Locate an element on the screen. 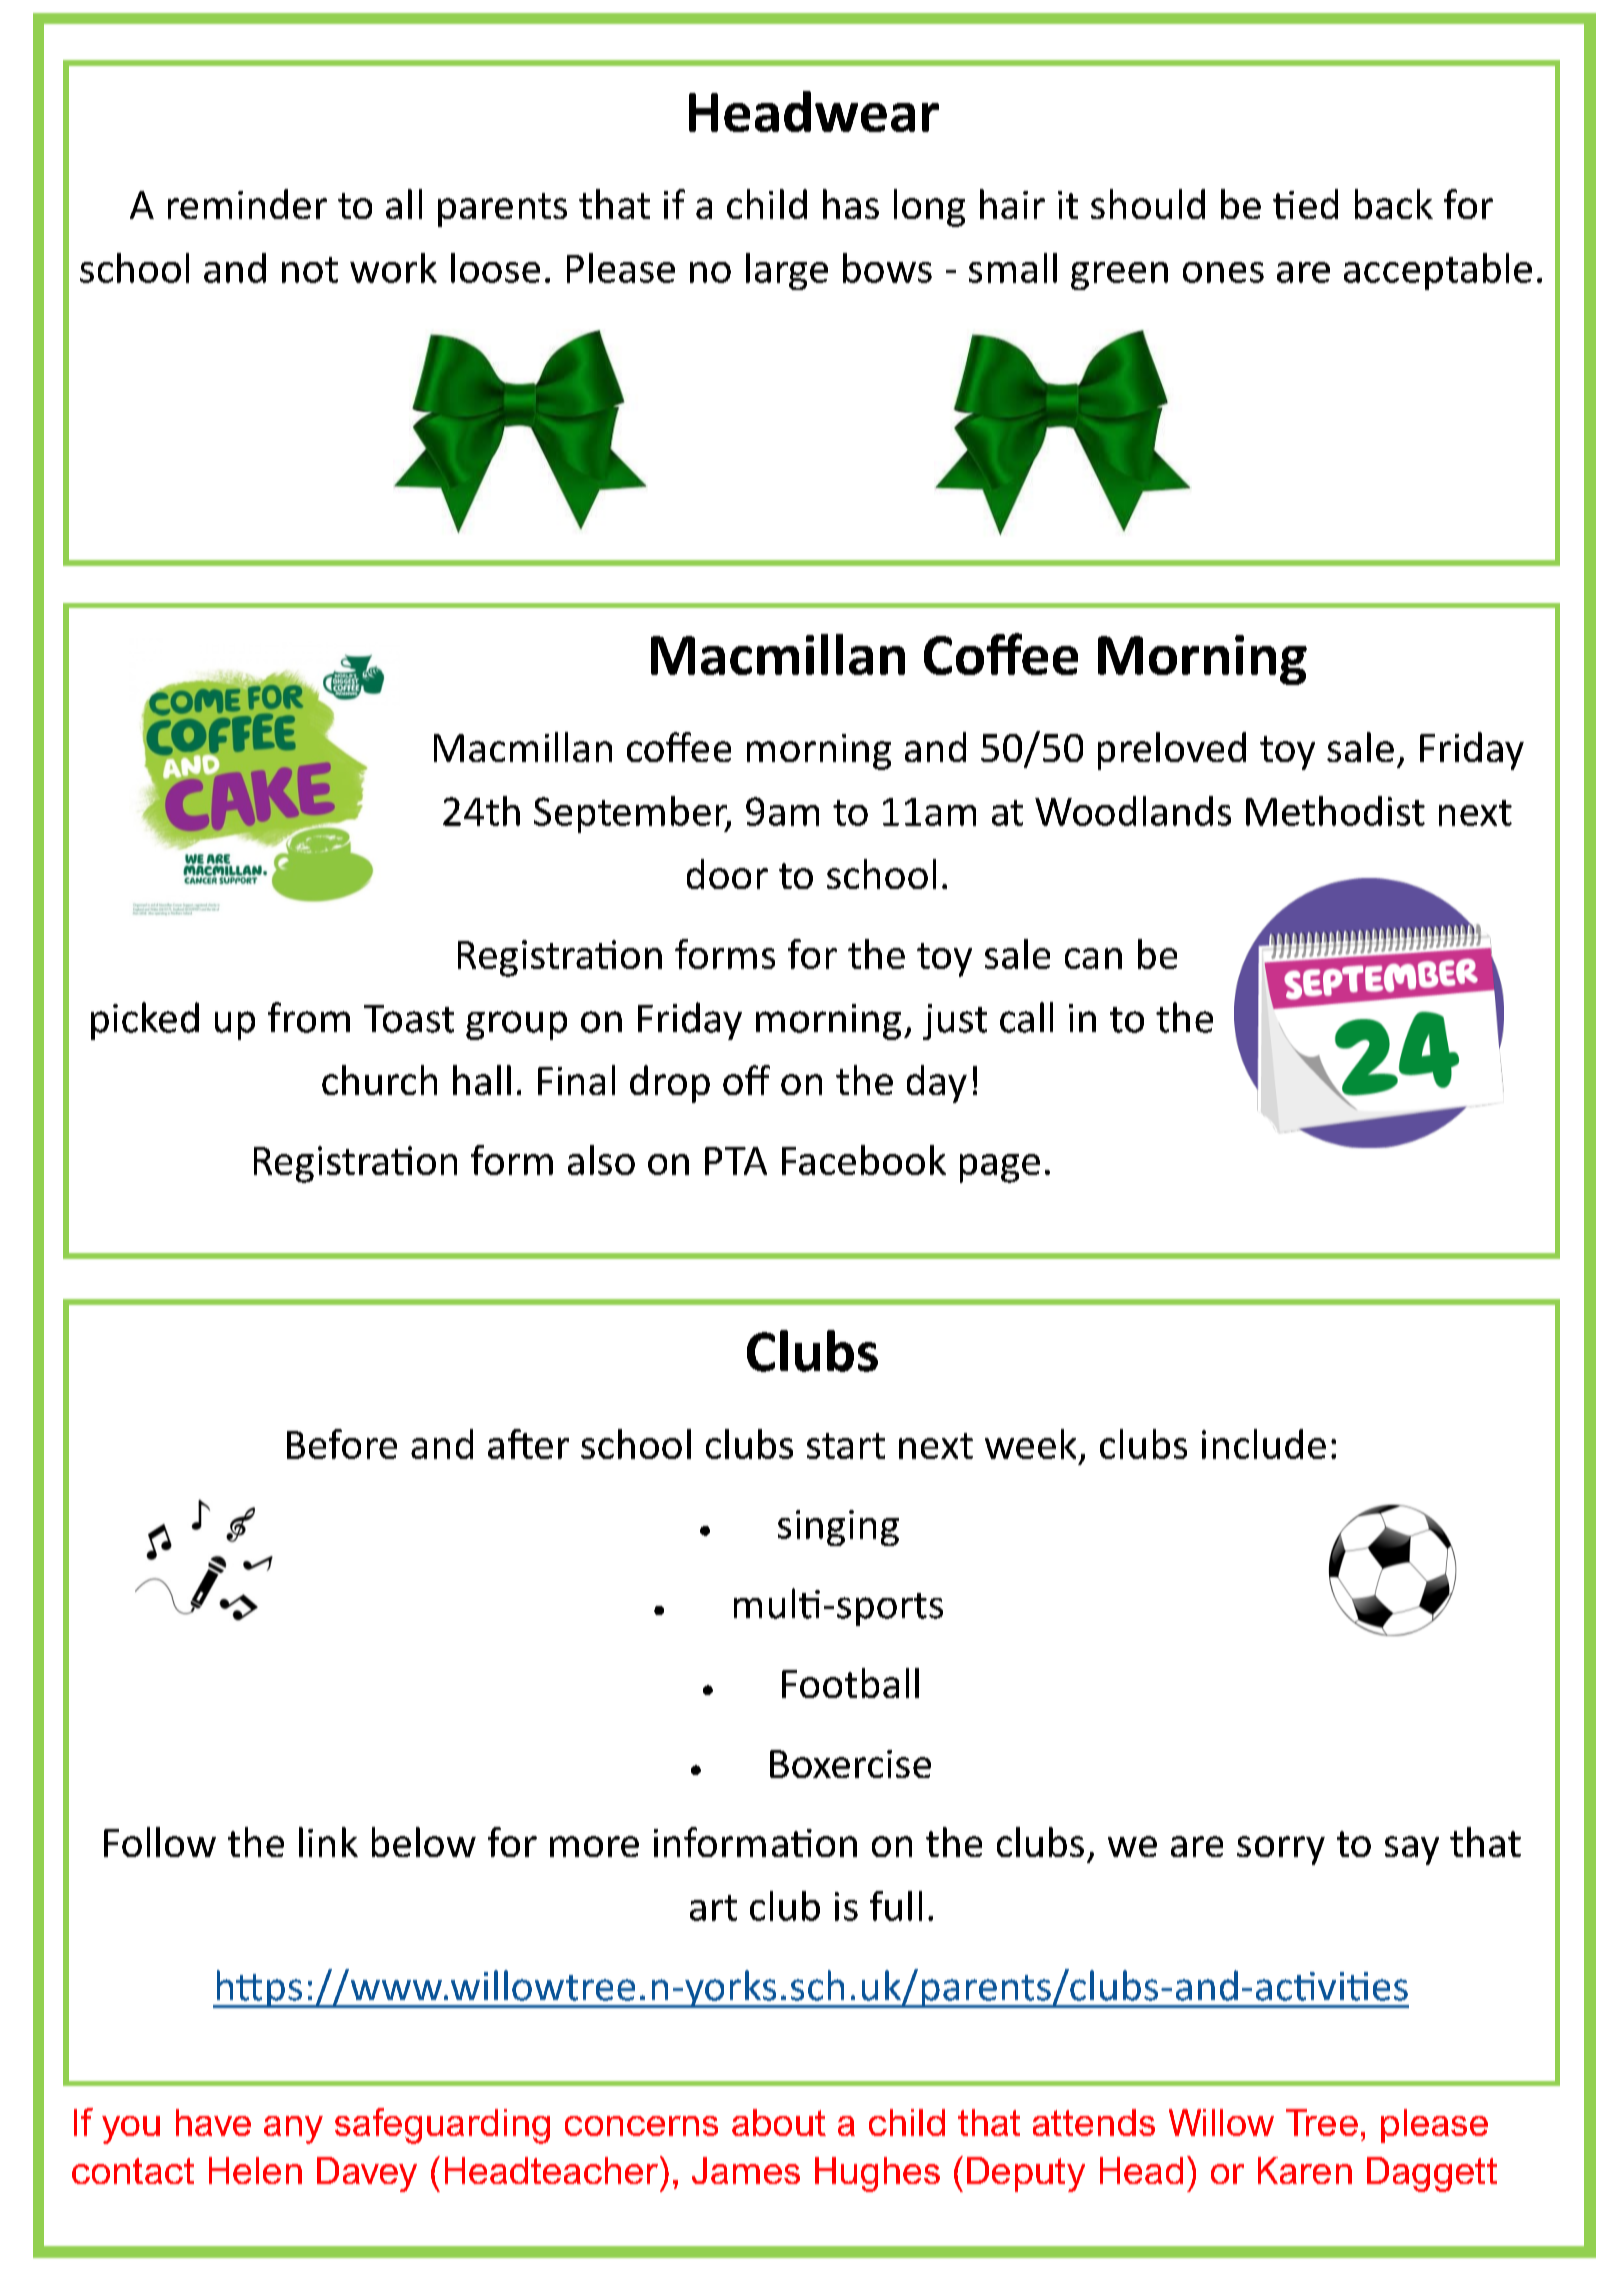  singing is located at coordinates (838, 1528).
